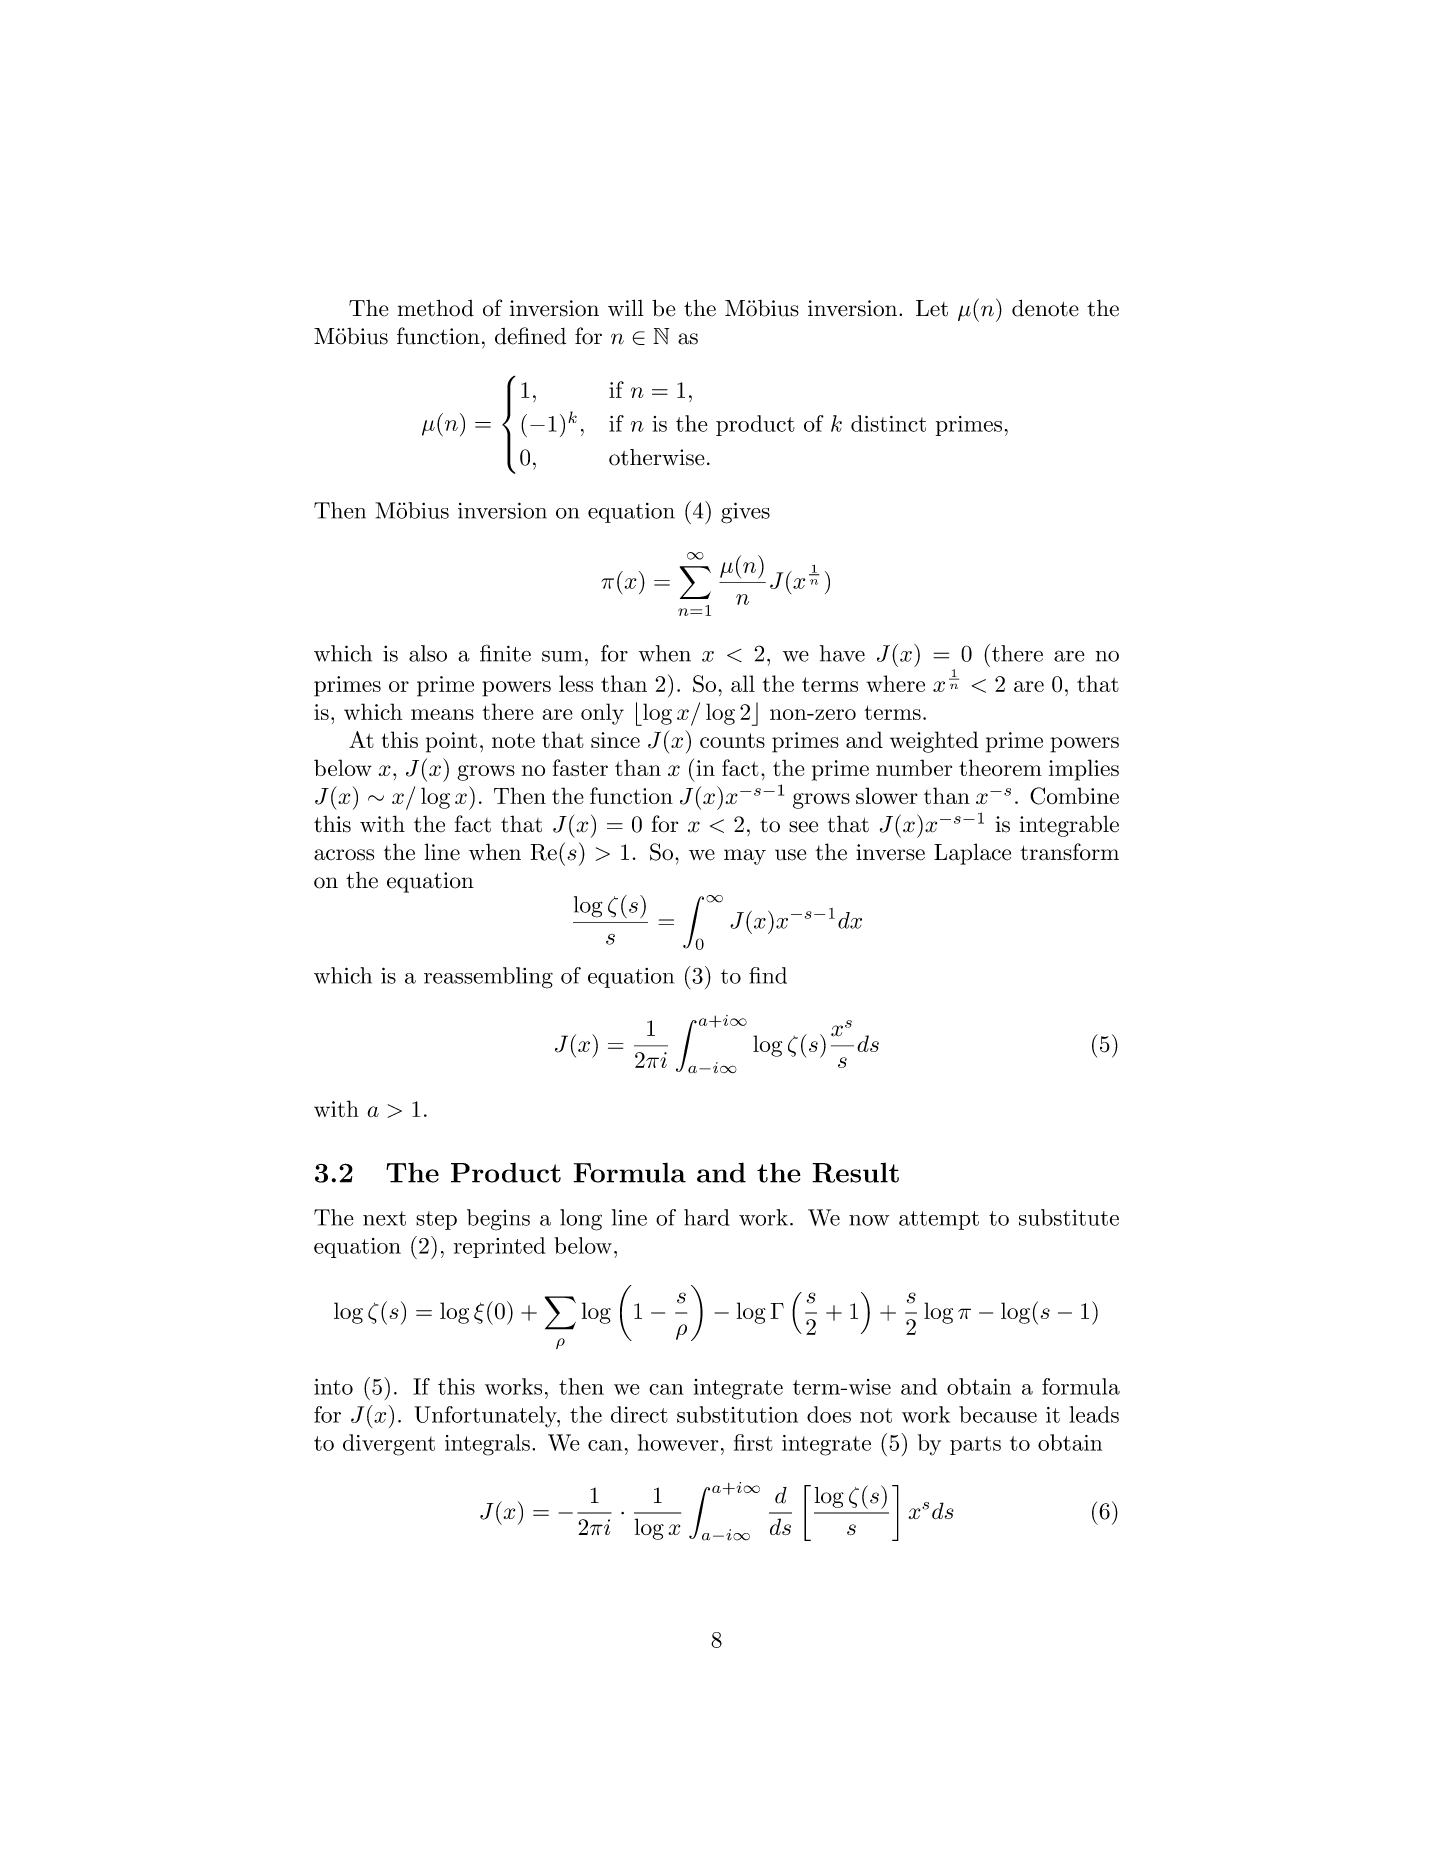 This page has height=1857, width=1435. What do you see at coordinates (737, 1414) in the page?
I see `substitution` at bounding box center [737, 1414].
